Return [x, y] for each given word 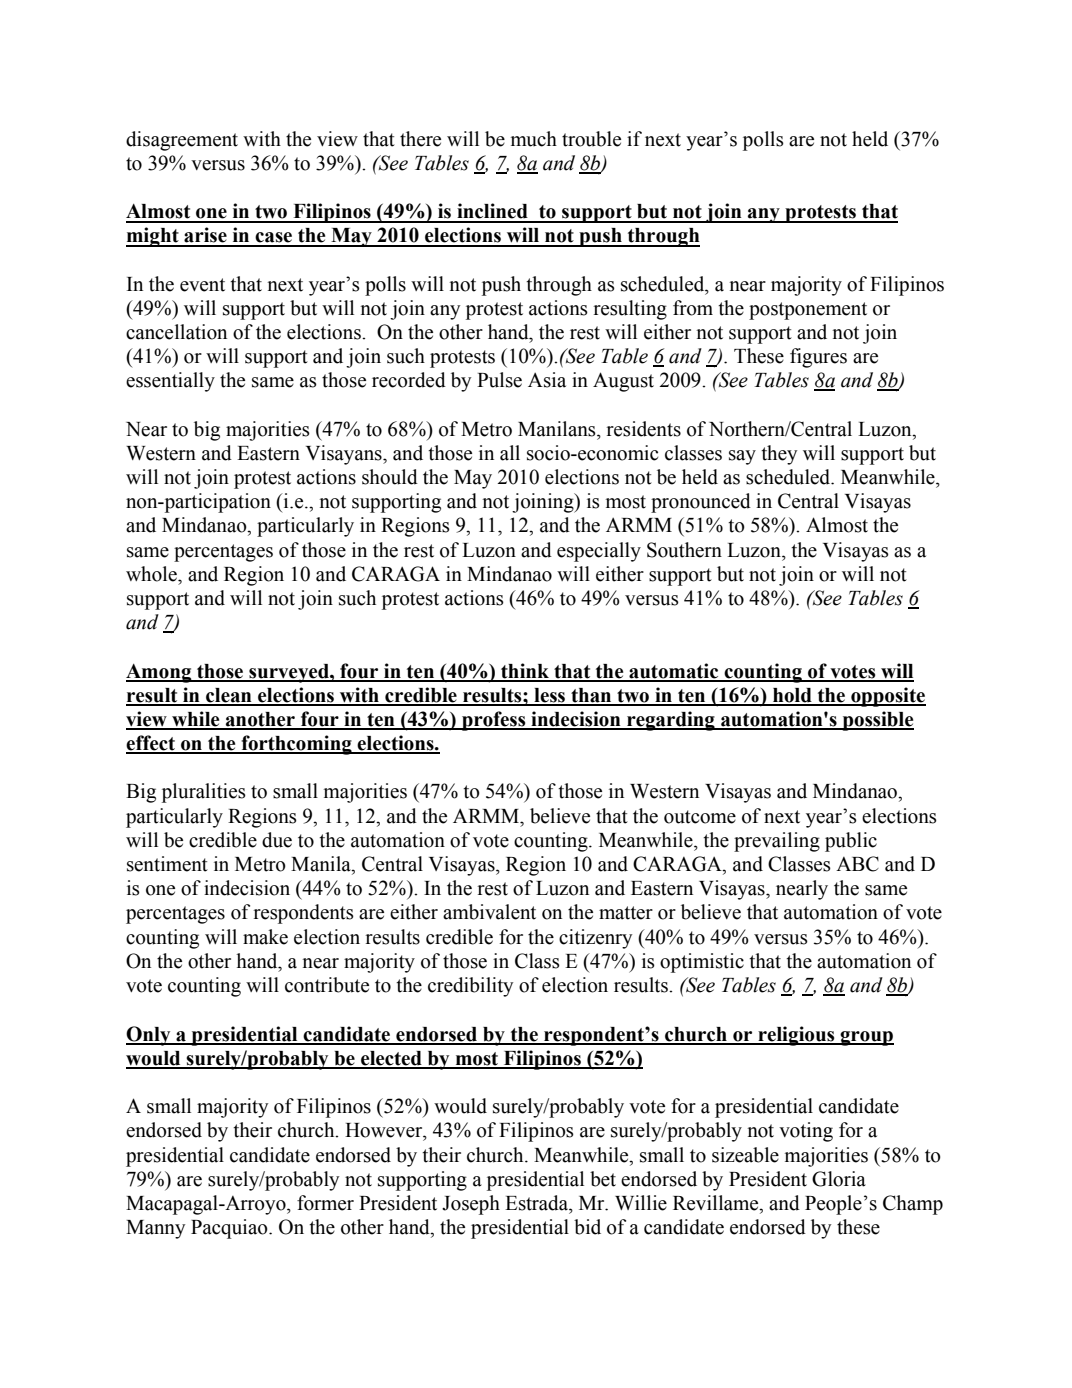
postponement [808, 311]
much [534, 139]
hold [792, 696]
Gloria [839, 1179]
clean [229, 696]
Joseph [471, 1205]
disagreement [182, 141]
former [325, 1203]
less [550, 696]
